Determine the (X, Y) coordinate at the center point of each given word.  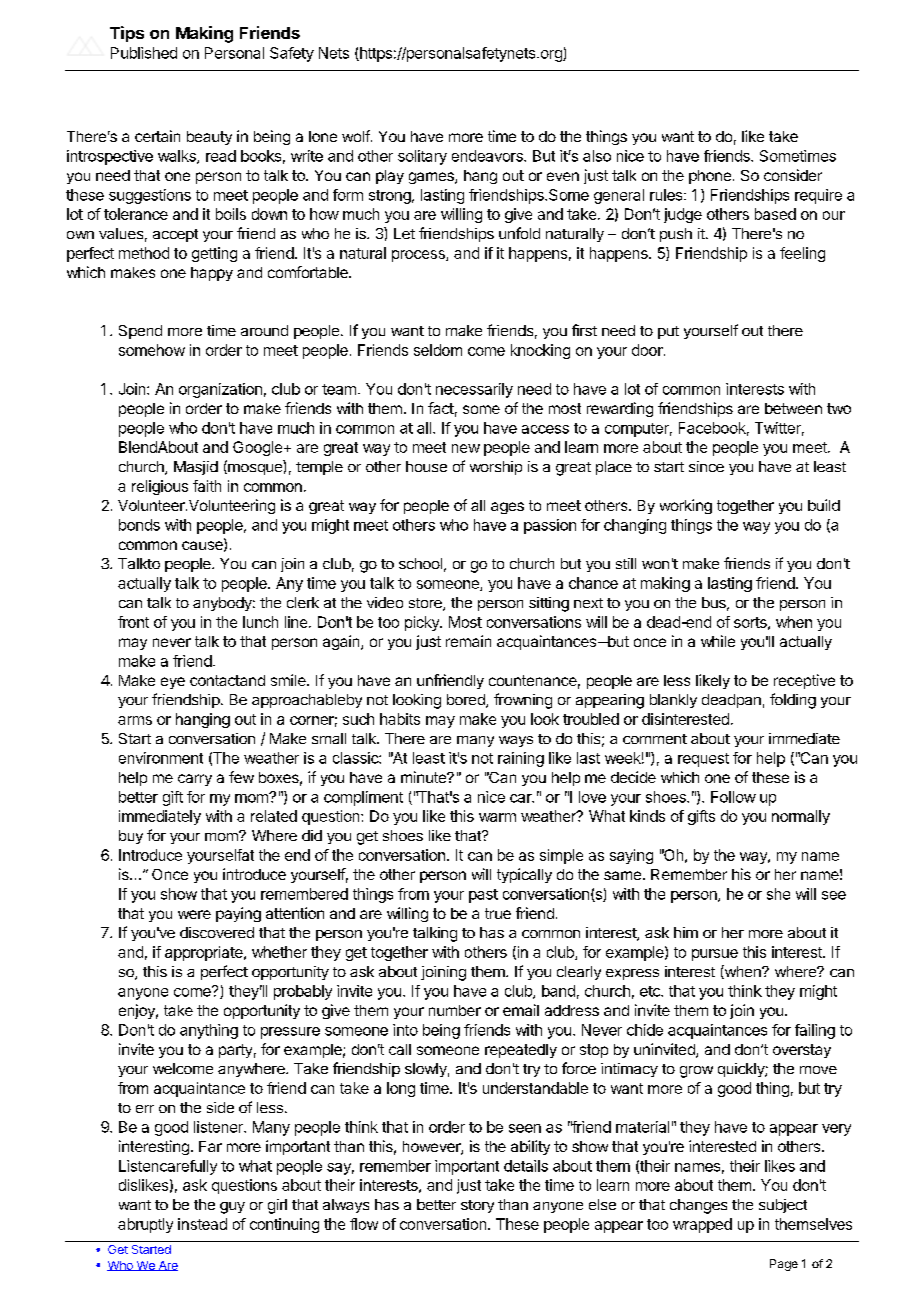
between (793, 408)
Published (144, 53)
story (477, 1206)
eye (173, 683)
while (718, 641)
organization (220, 390)
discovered (217, 932)
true (498, 913)
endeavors (488, 156)
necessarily (474, 390)
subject (783, 1206)
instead (202, 1224)
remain (468, 641)
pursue (715, 955)
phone (710, 177)
